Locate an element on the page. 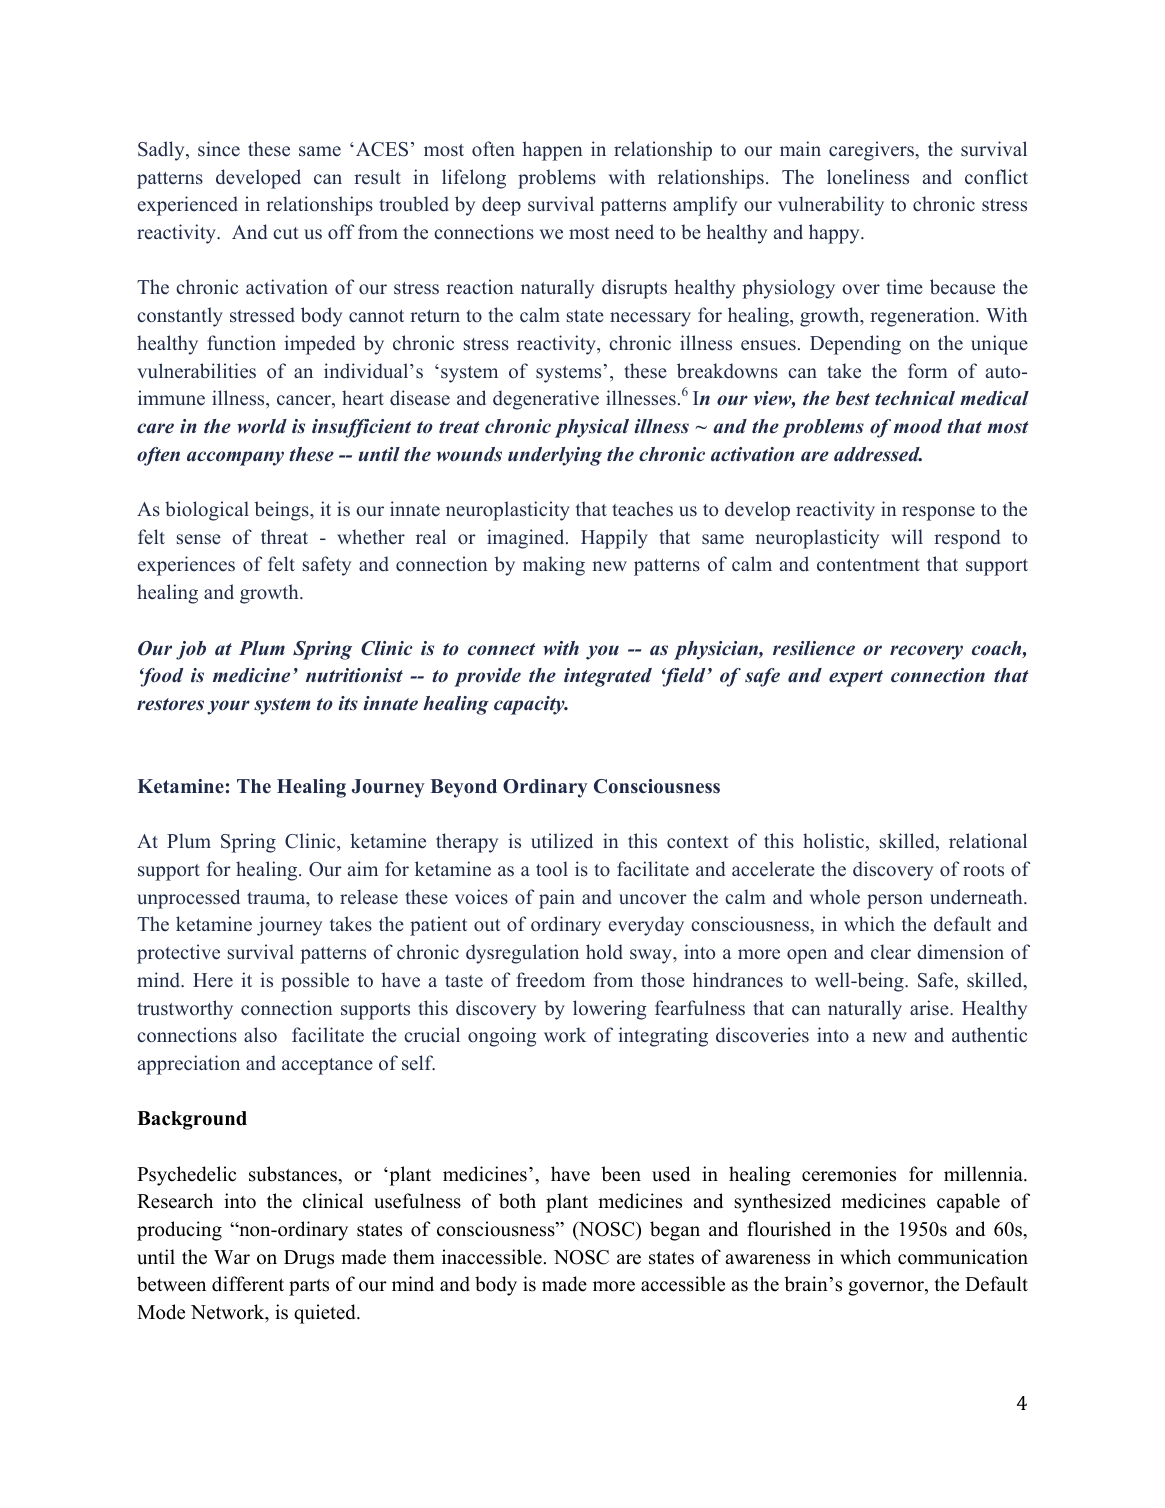  making is located at coordinates (554, 566).
